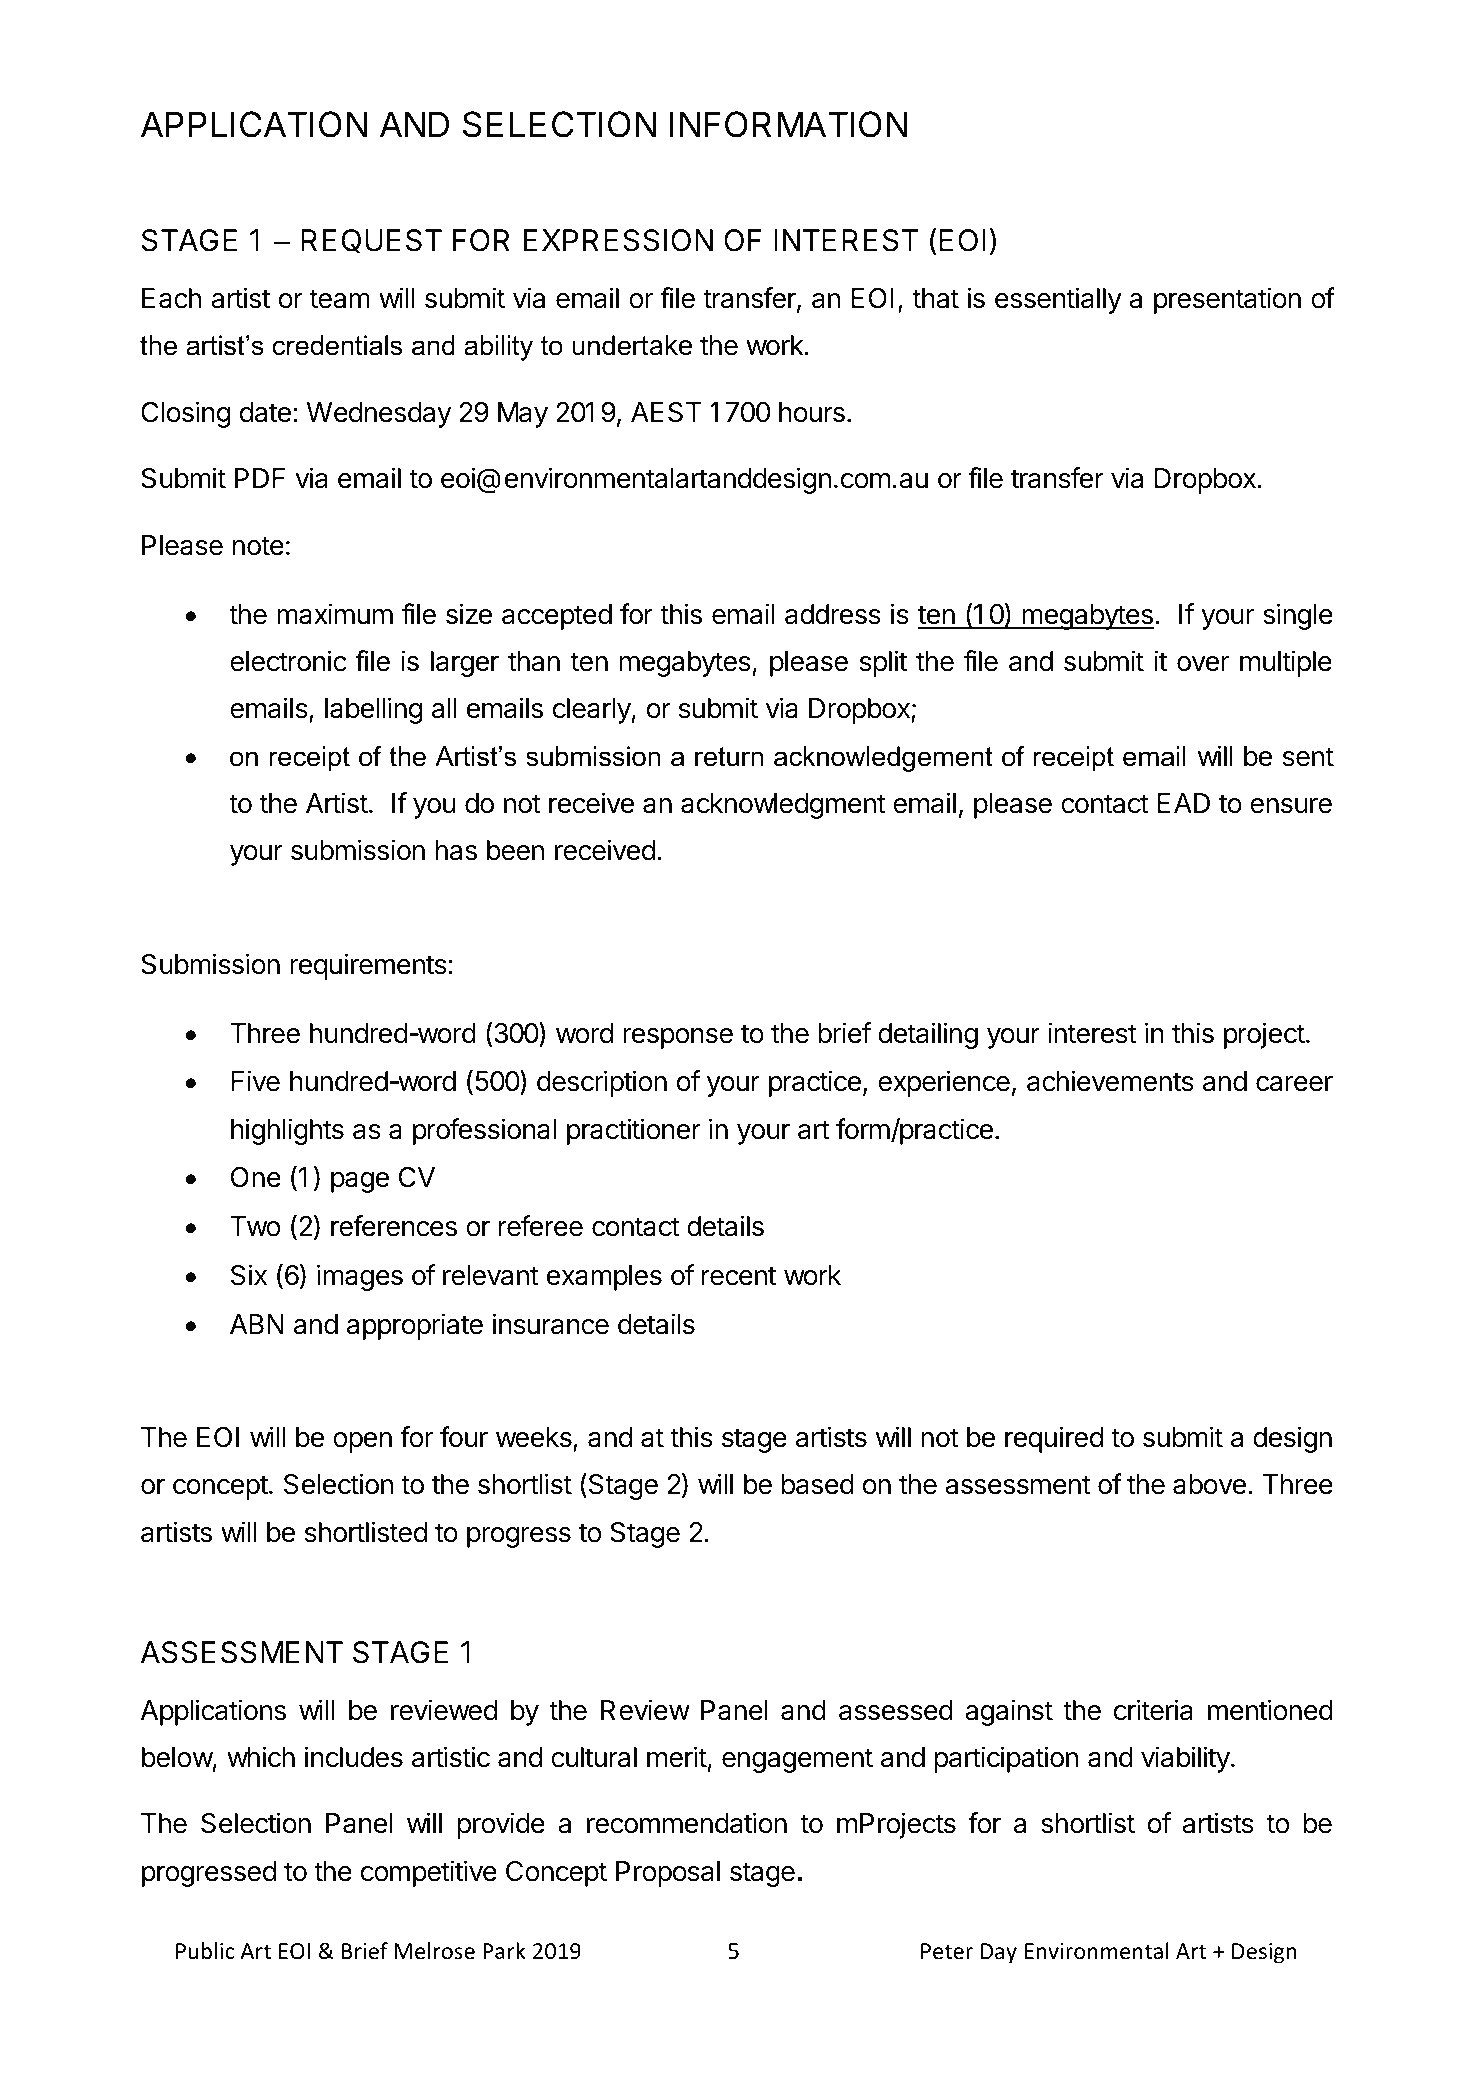  What do you see at coordinates (1184, 803) in the screenshot?
I see `EAD` at bounding box center [1184, 803].
